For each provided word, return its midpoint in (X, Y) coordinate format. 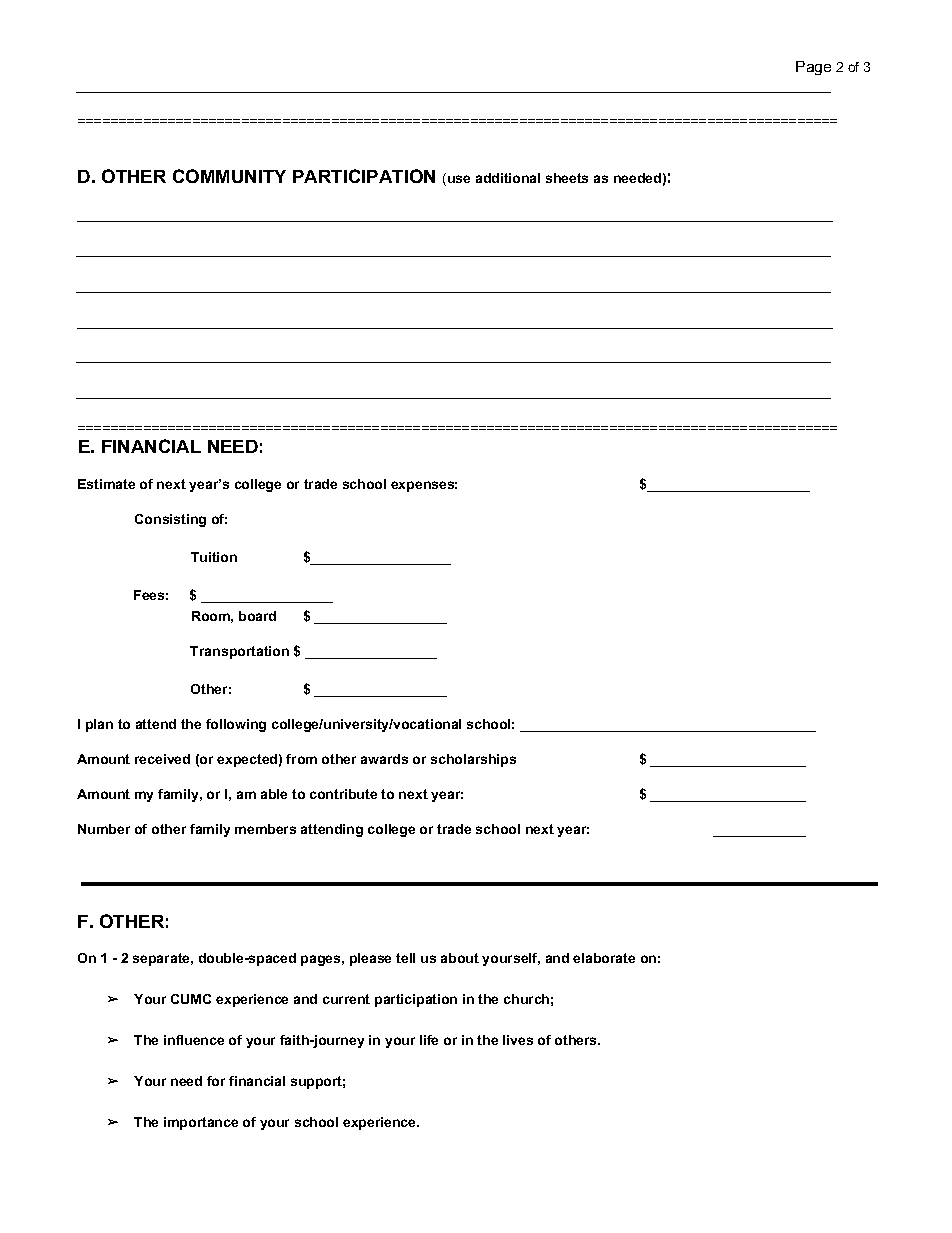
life (429, 1040)
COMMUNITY (229, 176)
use (459, 179)
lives (518, 1040)
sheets (567, 178)
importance (201, 1123)
